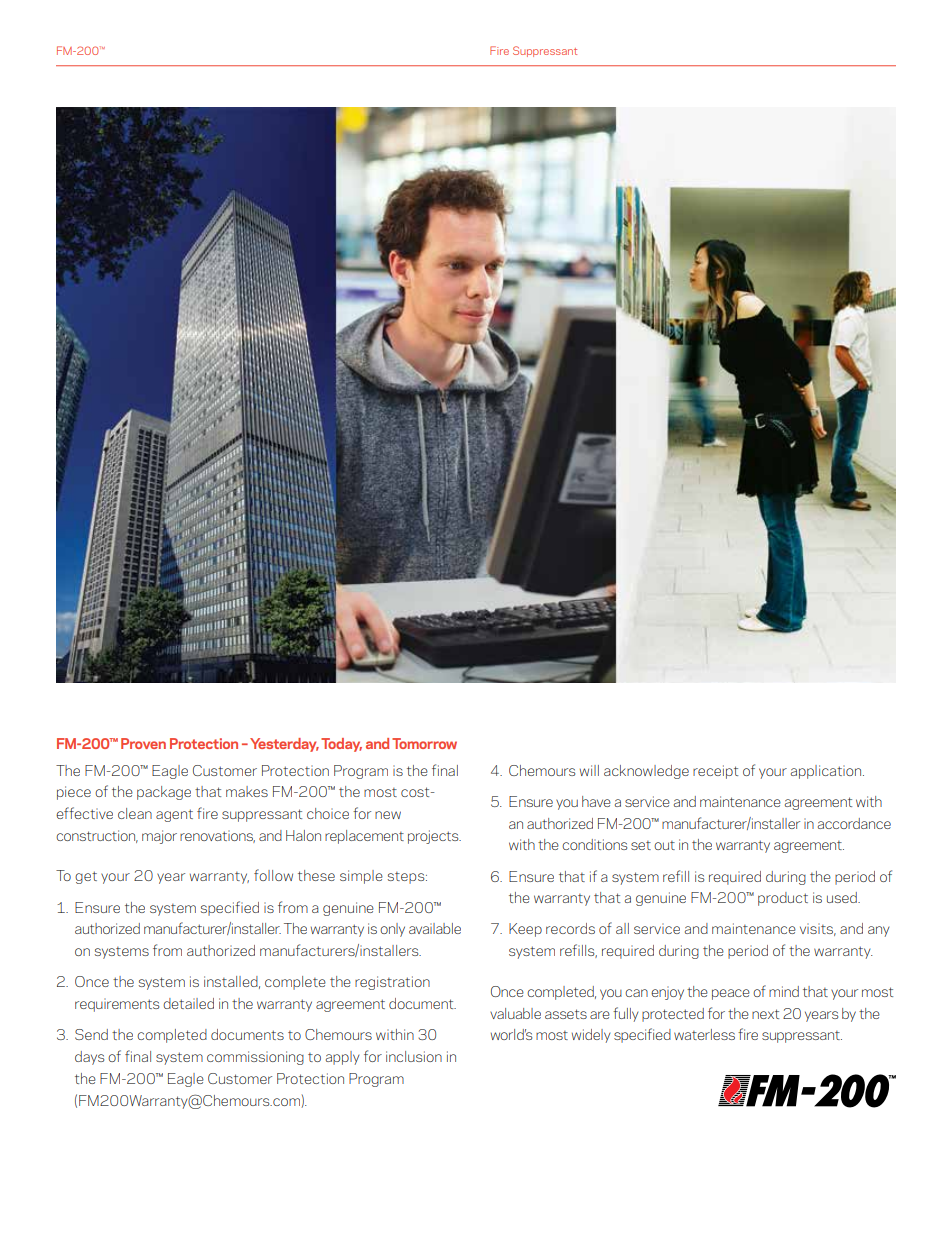 The height and width of the screenshot is (1233, 952). I want to click on steps, so click(407, 878).
